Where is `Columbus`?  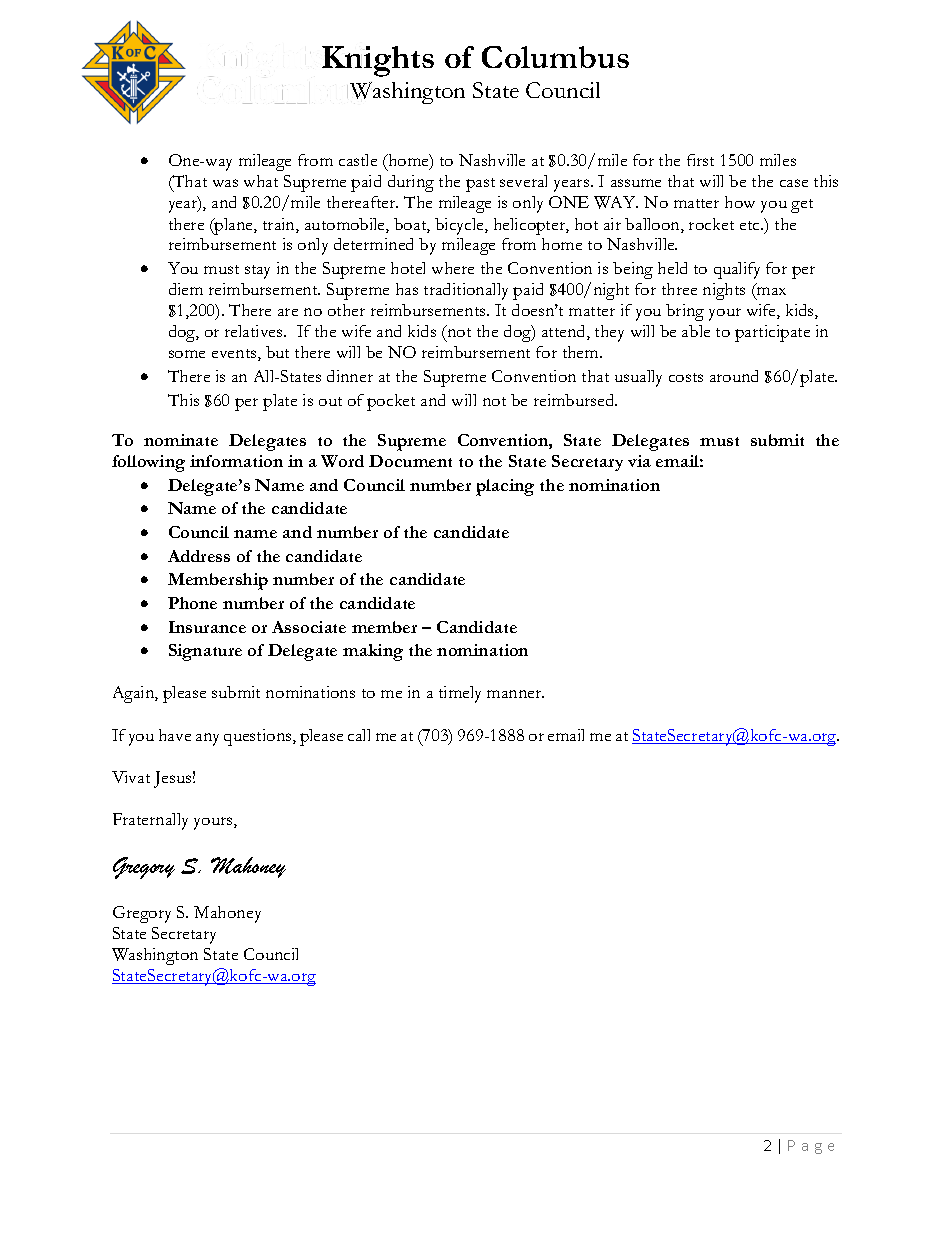
Columbus is located at coordinates (555, 57).
